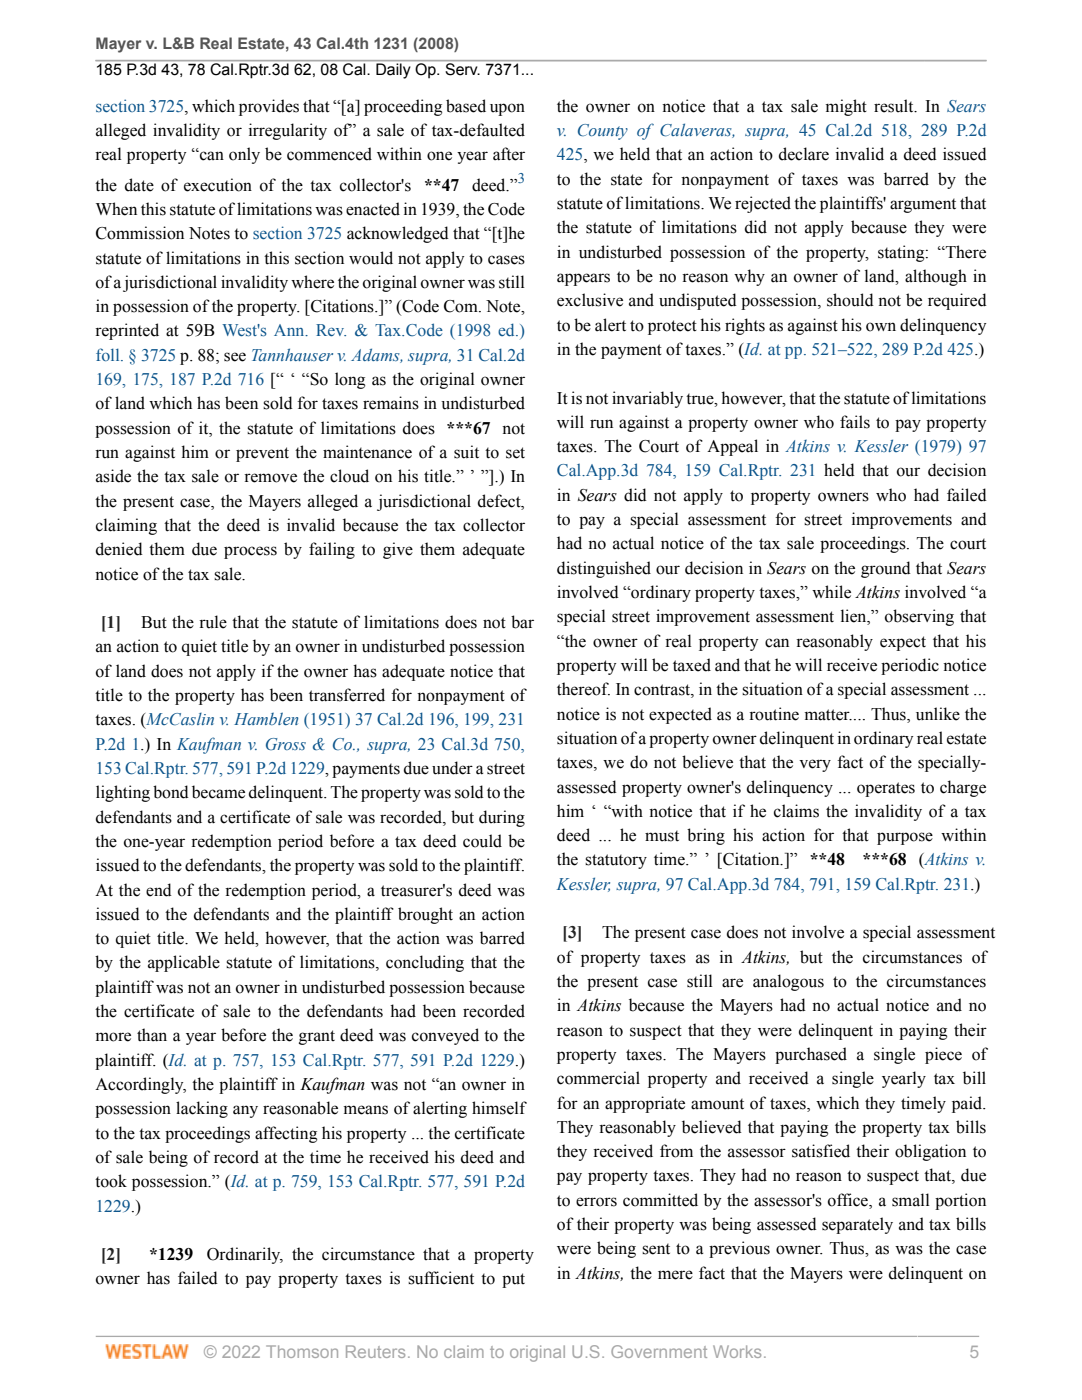  I want to click on might, so click(846, 107).
